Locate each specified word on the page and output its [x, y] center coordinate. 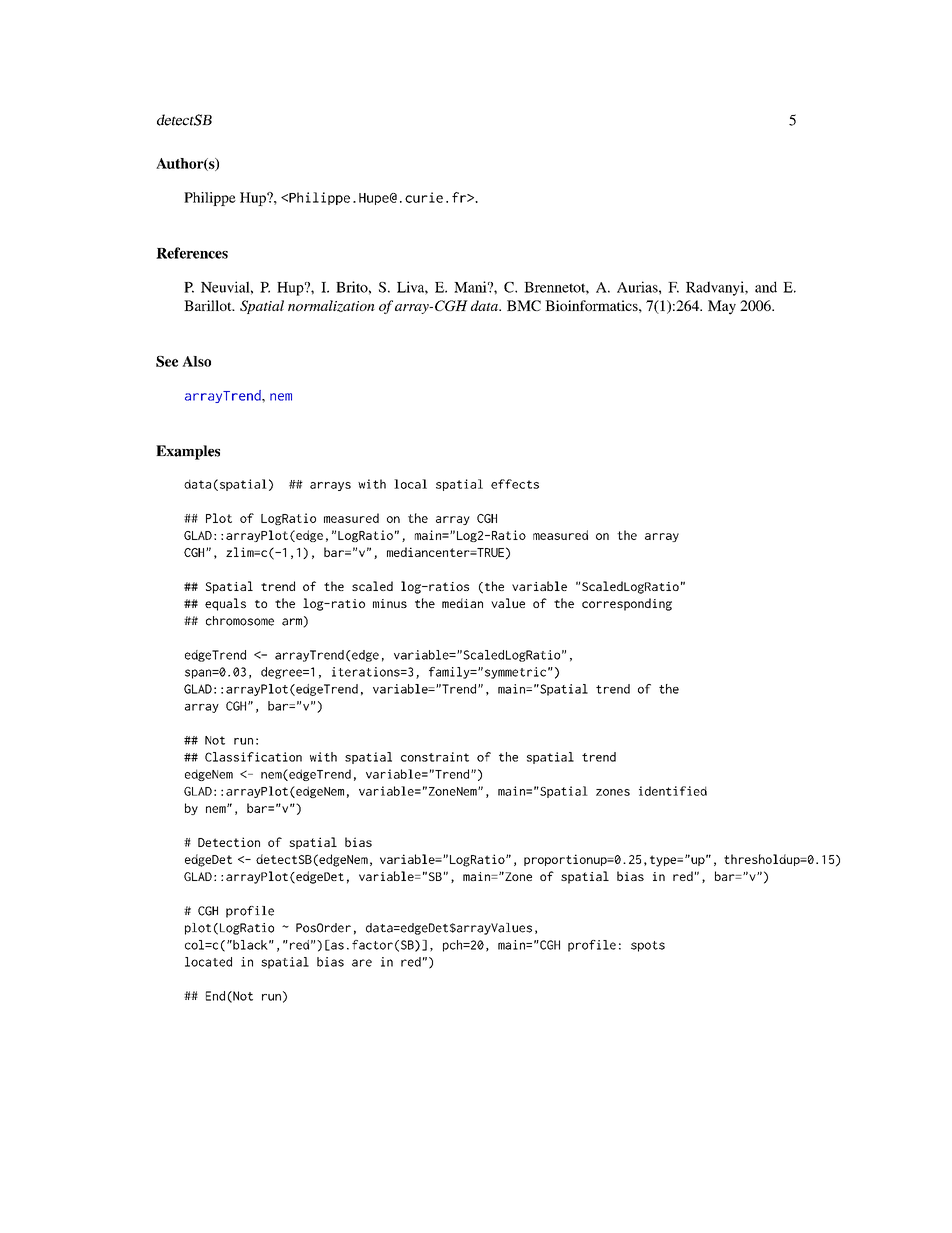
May [722, 307]
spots [648, 946]
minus [390, 603]
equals [225, 604]
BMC [524, 305]
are [362, 963]
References [192, 253]
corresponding [627, 604]
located [208, 962]
